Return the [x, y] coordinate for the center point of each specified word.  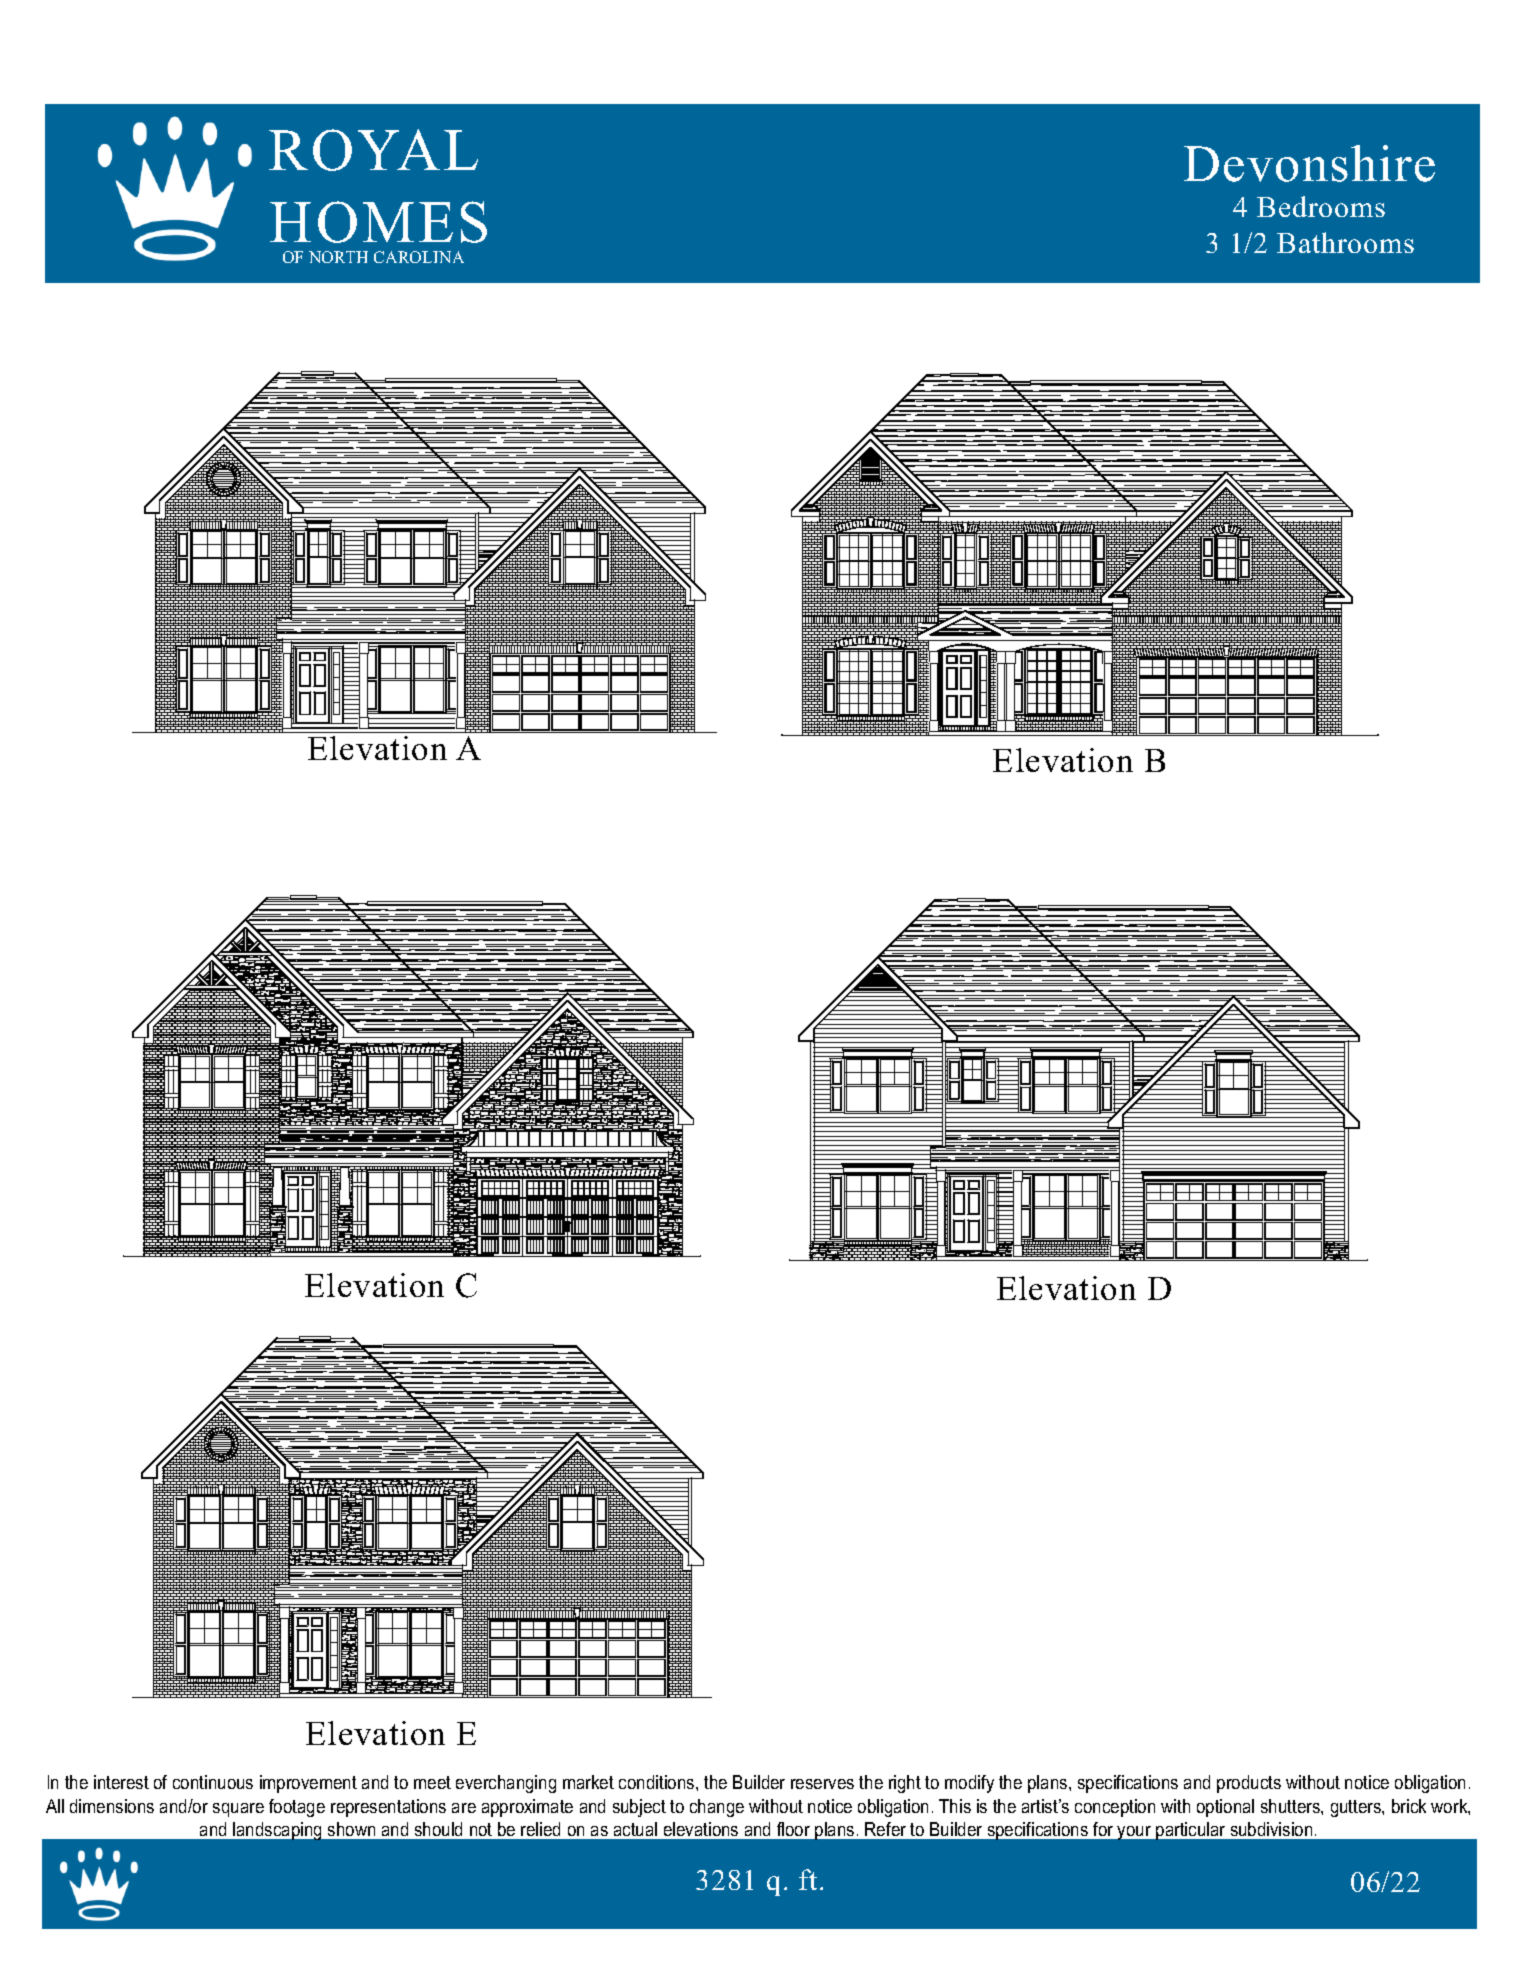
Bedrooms [1321, 206]
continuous [213, 1782]
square [238, 1810]
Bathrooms [1345, 242]
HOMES [378, 222]
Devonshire [1309, 163]
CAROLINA [419, 257]
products [1249, 1784]
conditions [658, 1782]
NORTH [338, 257]
